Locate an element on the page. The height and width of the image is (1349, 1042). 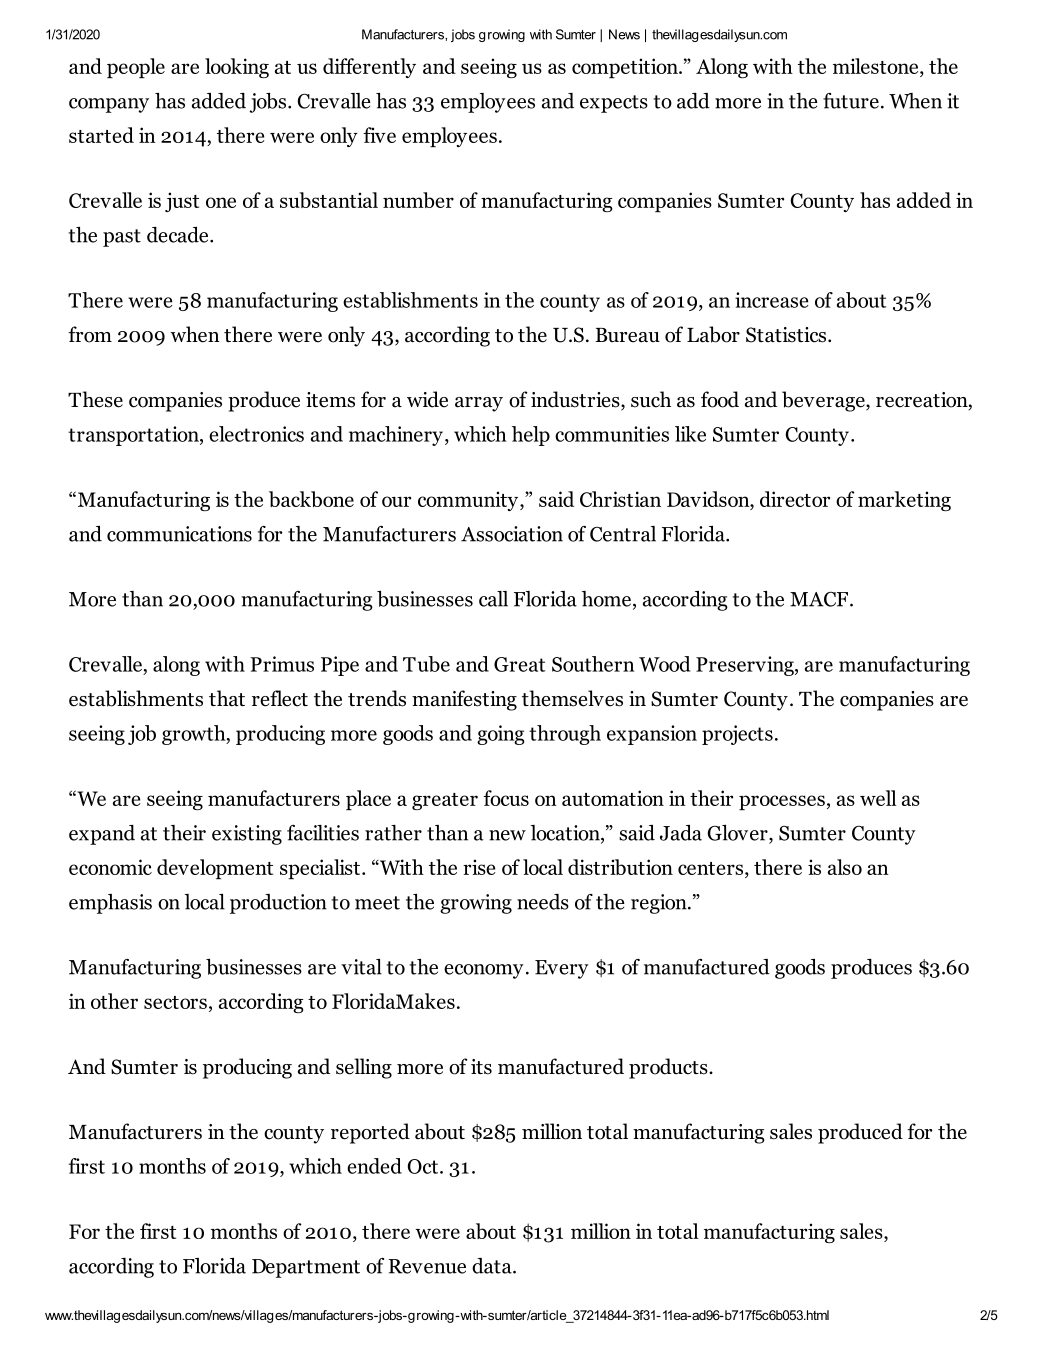
Department is located at coordinates (306, 1268).
